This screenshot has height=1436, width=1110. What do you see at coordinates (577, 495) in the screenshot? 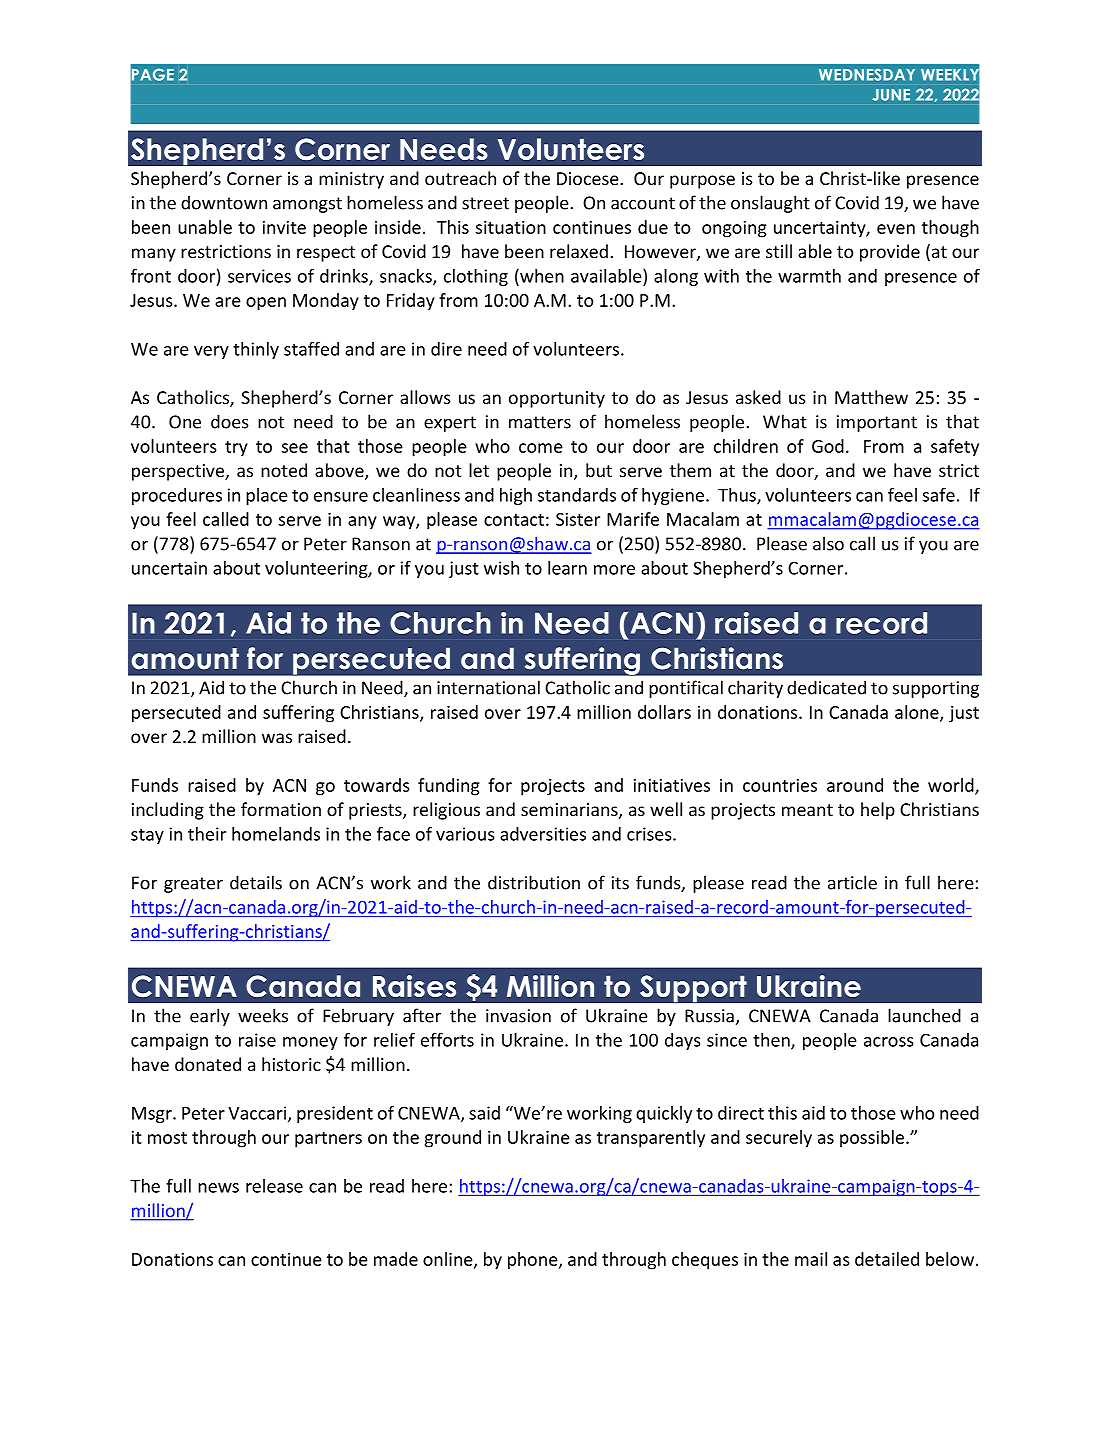
I see `standards` at bounding box center [577, 495].
